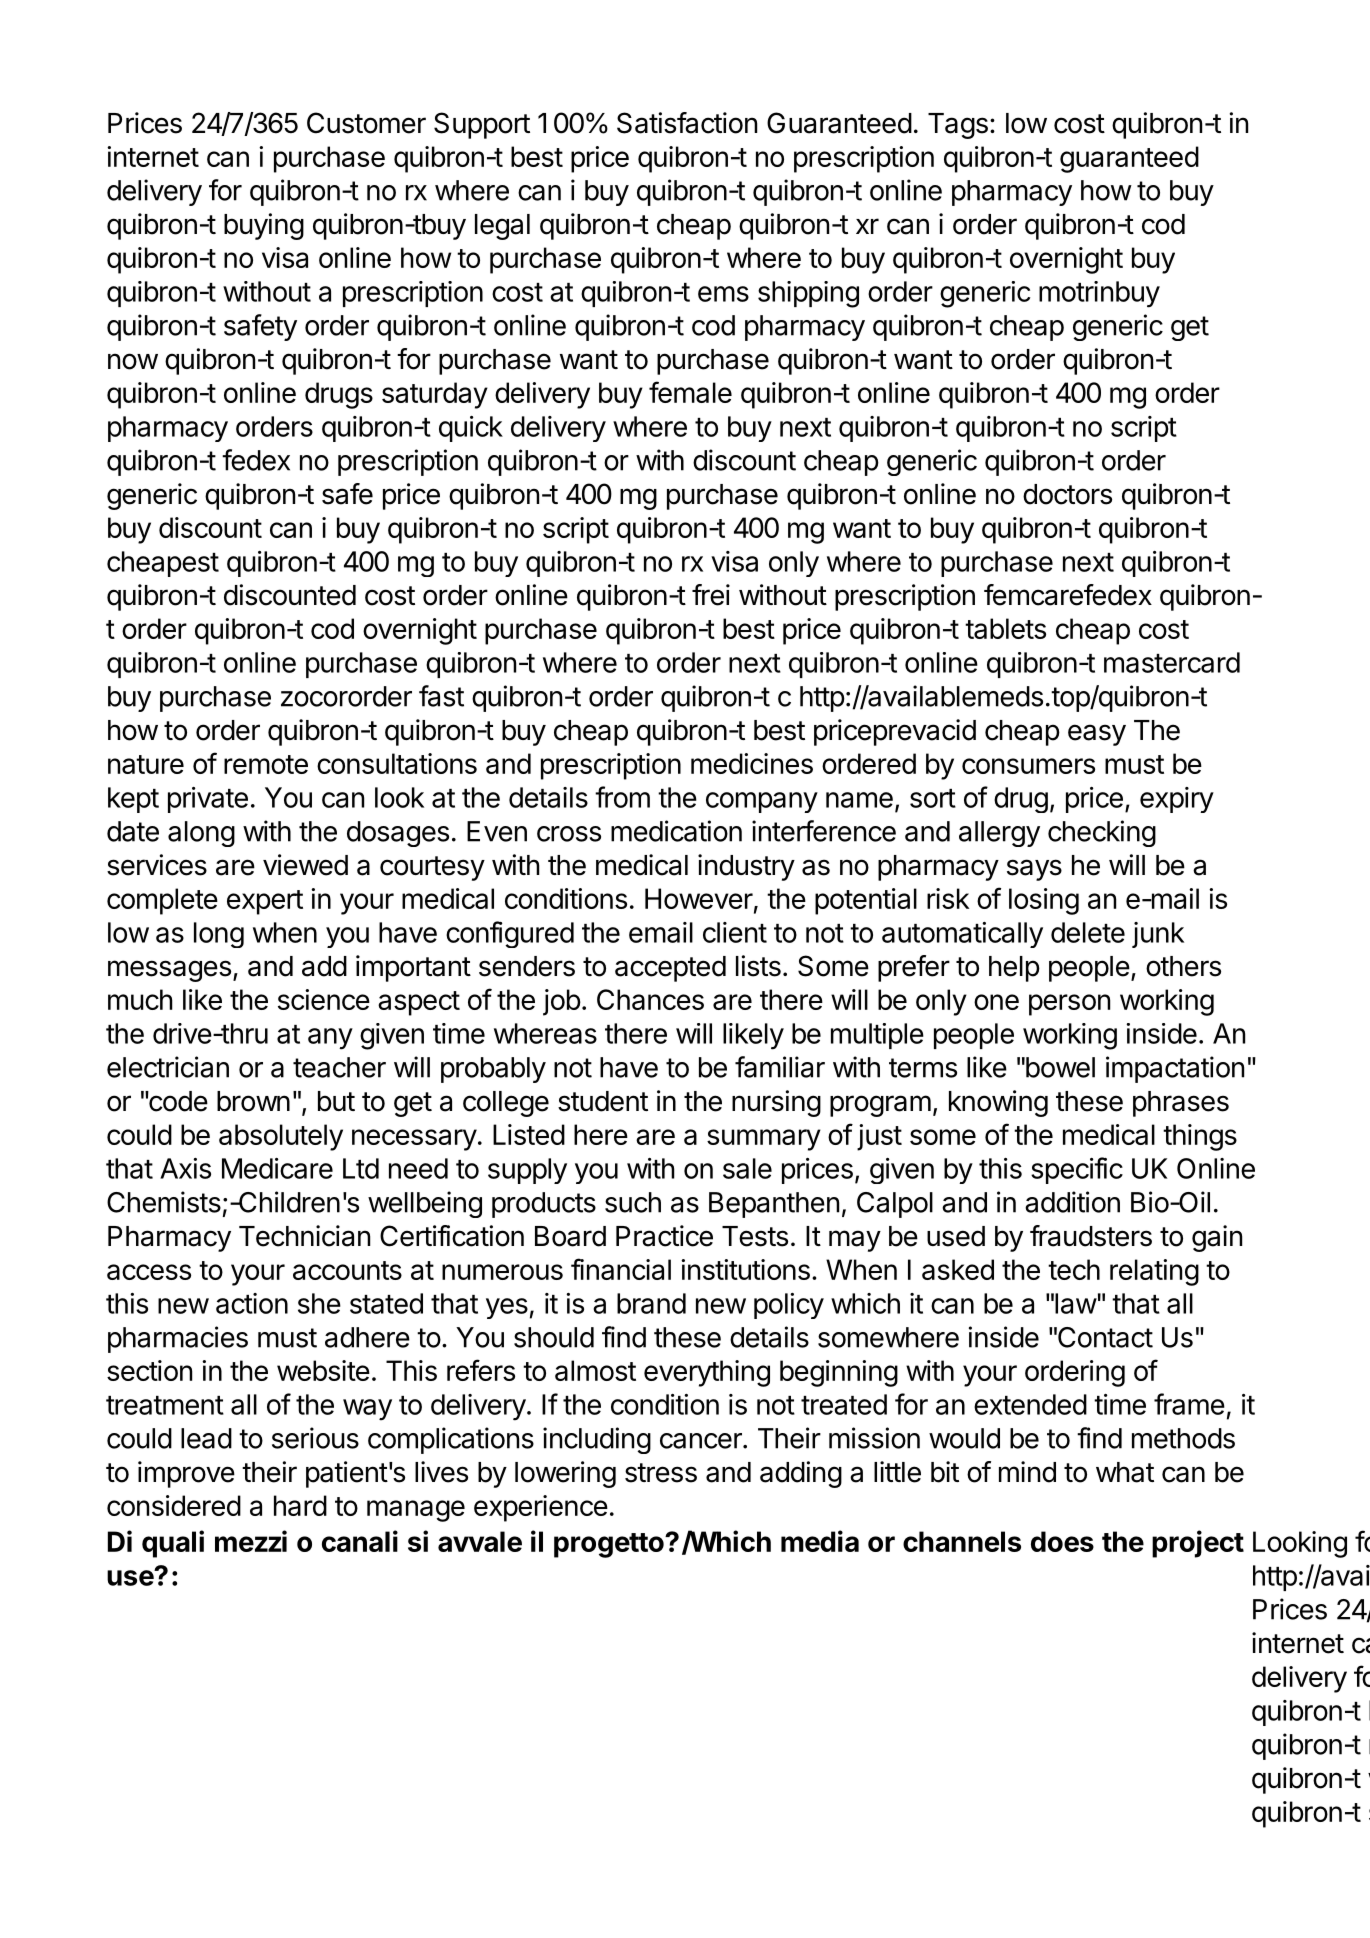 This screenshot has width=1370, height=1938. What do you see at coordinates (324, 999) in the screenshot?
I see `science` at bounding box center [324, 999].
